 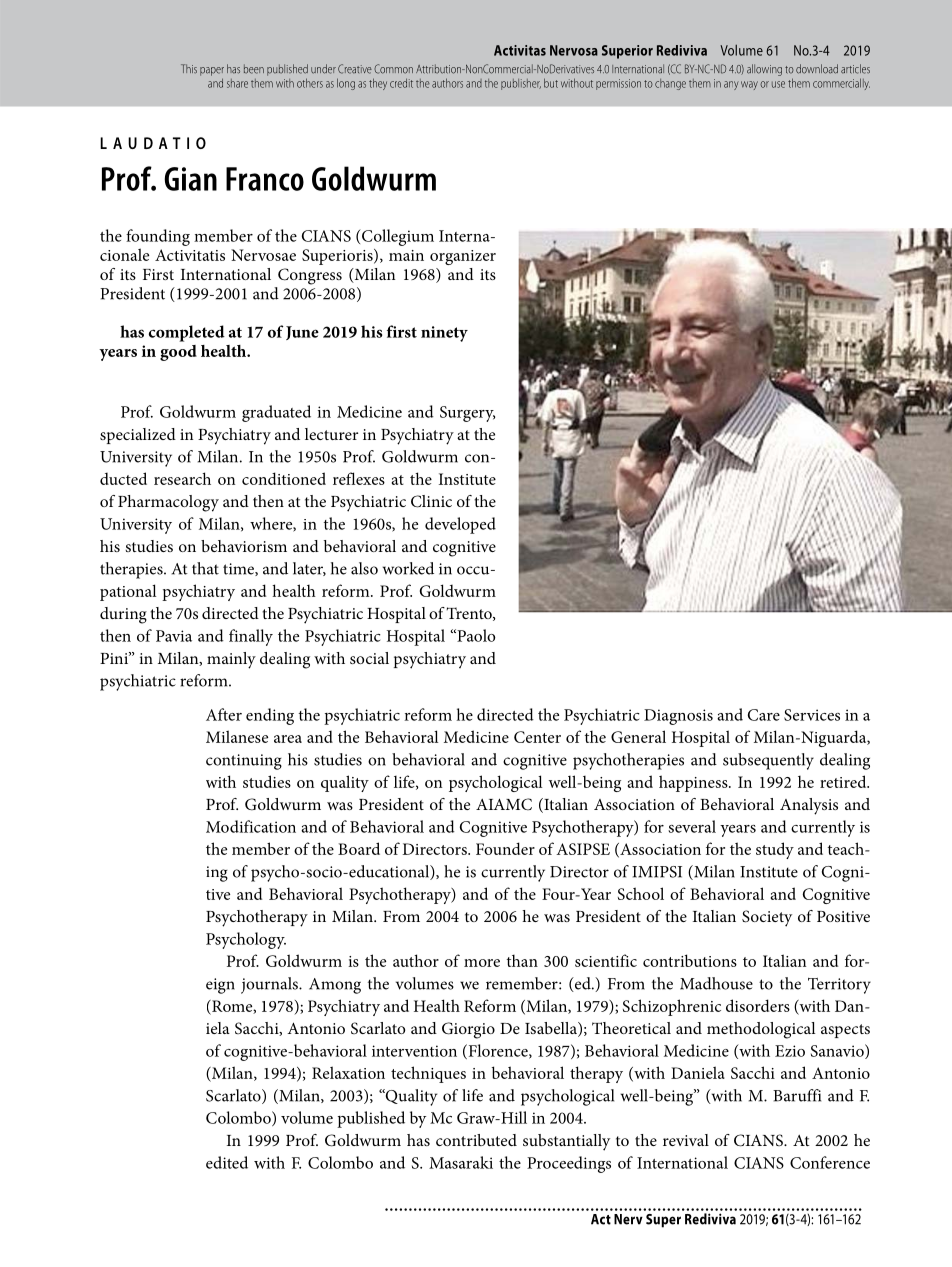 What do you see at coordinates (251, 637) in the image?
I see `finally` at bounding box center [251, 637].
